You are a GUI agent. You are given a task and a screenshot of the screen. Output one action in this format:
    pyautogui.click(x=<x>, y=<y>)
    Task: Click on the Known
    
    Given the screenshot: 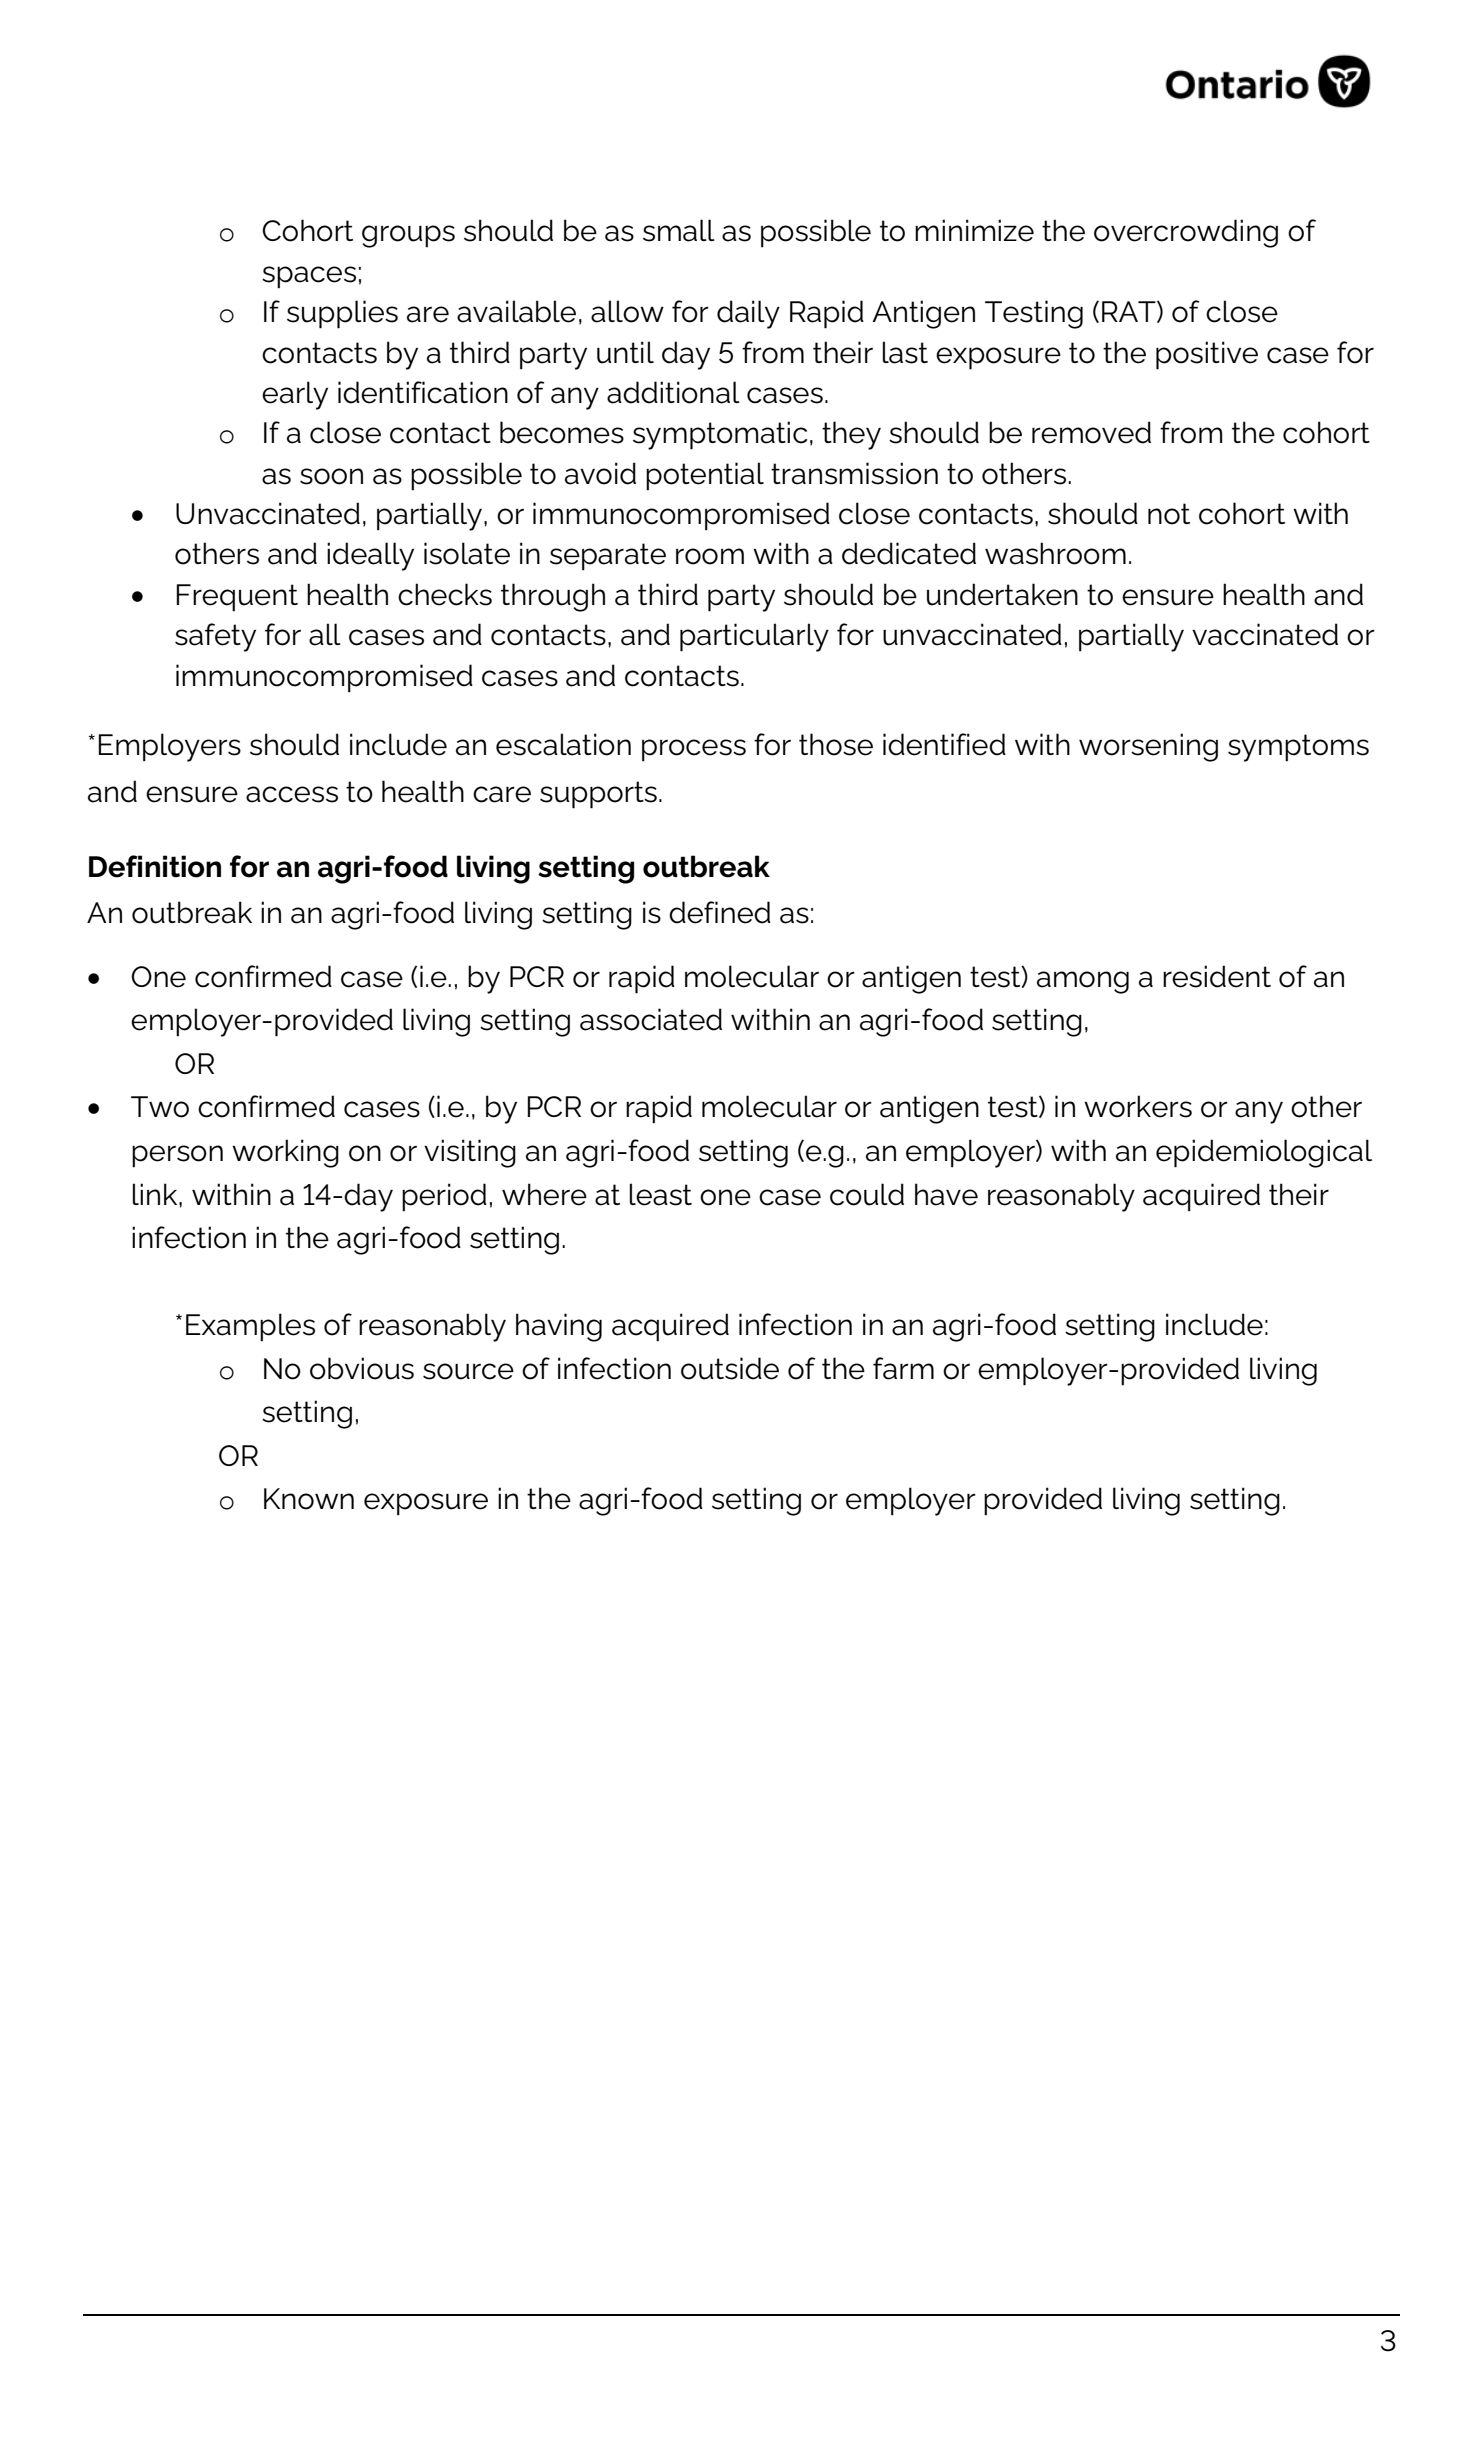 What is the action you would take?
    pyautogui.click(x=309, y=1499)
